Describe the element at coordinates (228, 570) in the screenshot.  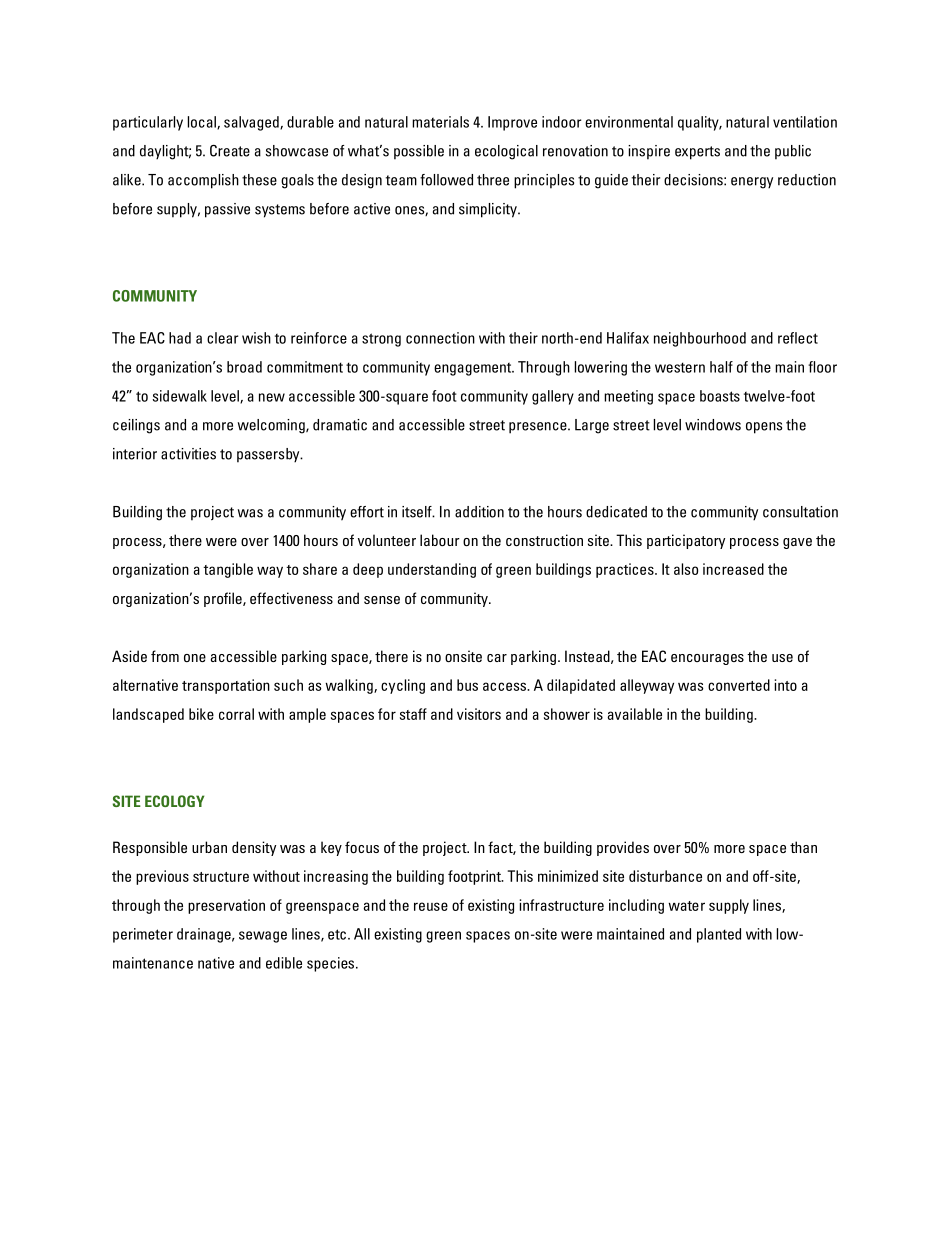
I see `tangible` at that location.
